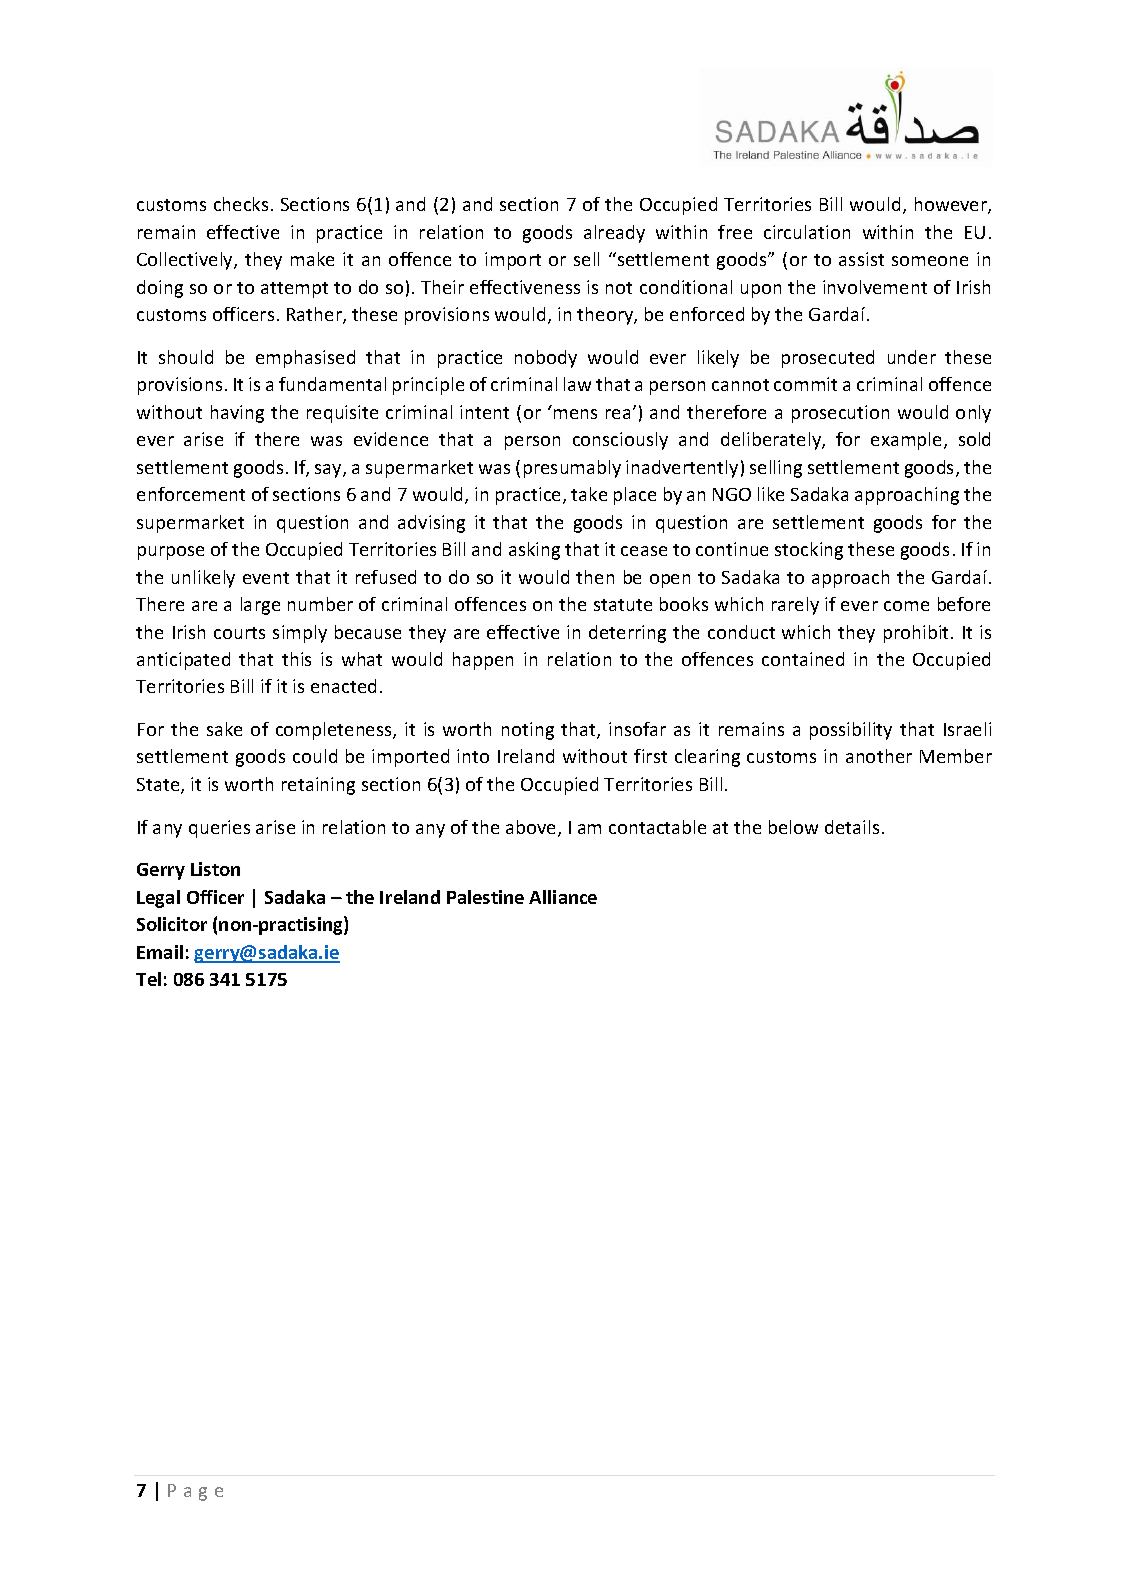  I want to click on Alliance, so click(563, 897).
